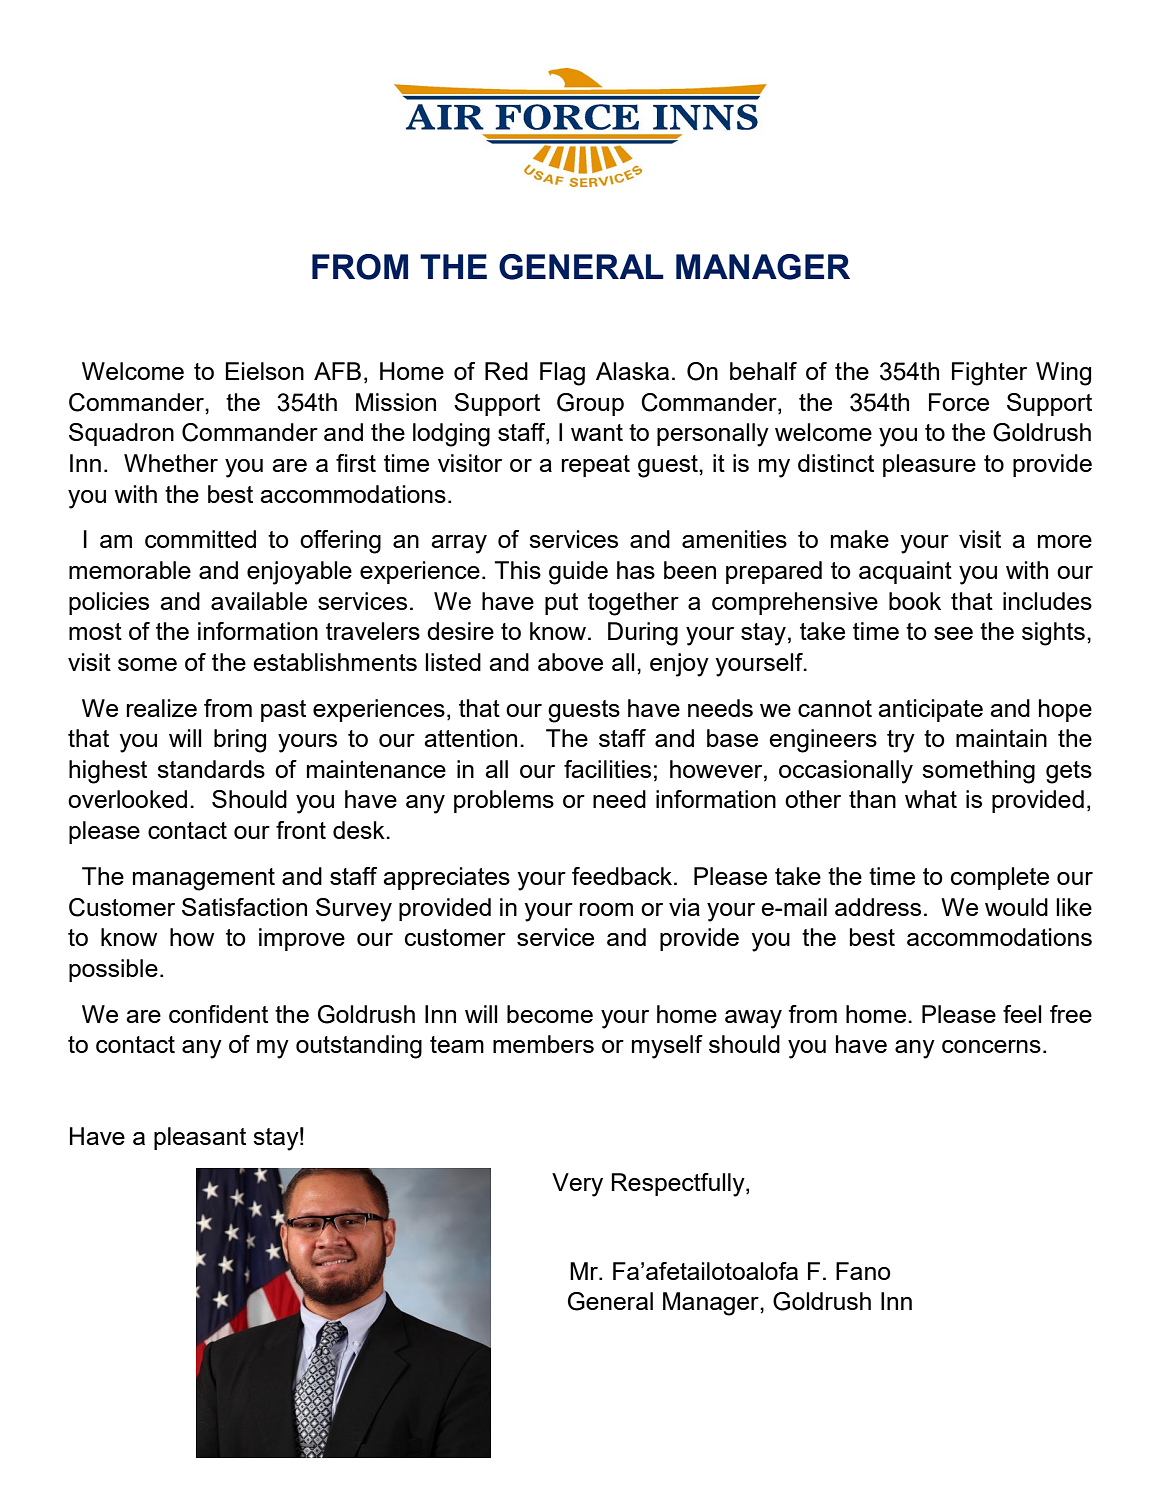 The height and width of the page is (1503, 1161). I want to click on Very, so click(577, 1185).
